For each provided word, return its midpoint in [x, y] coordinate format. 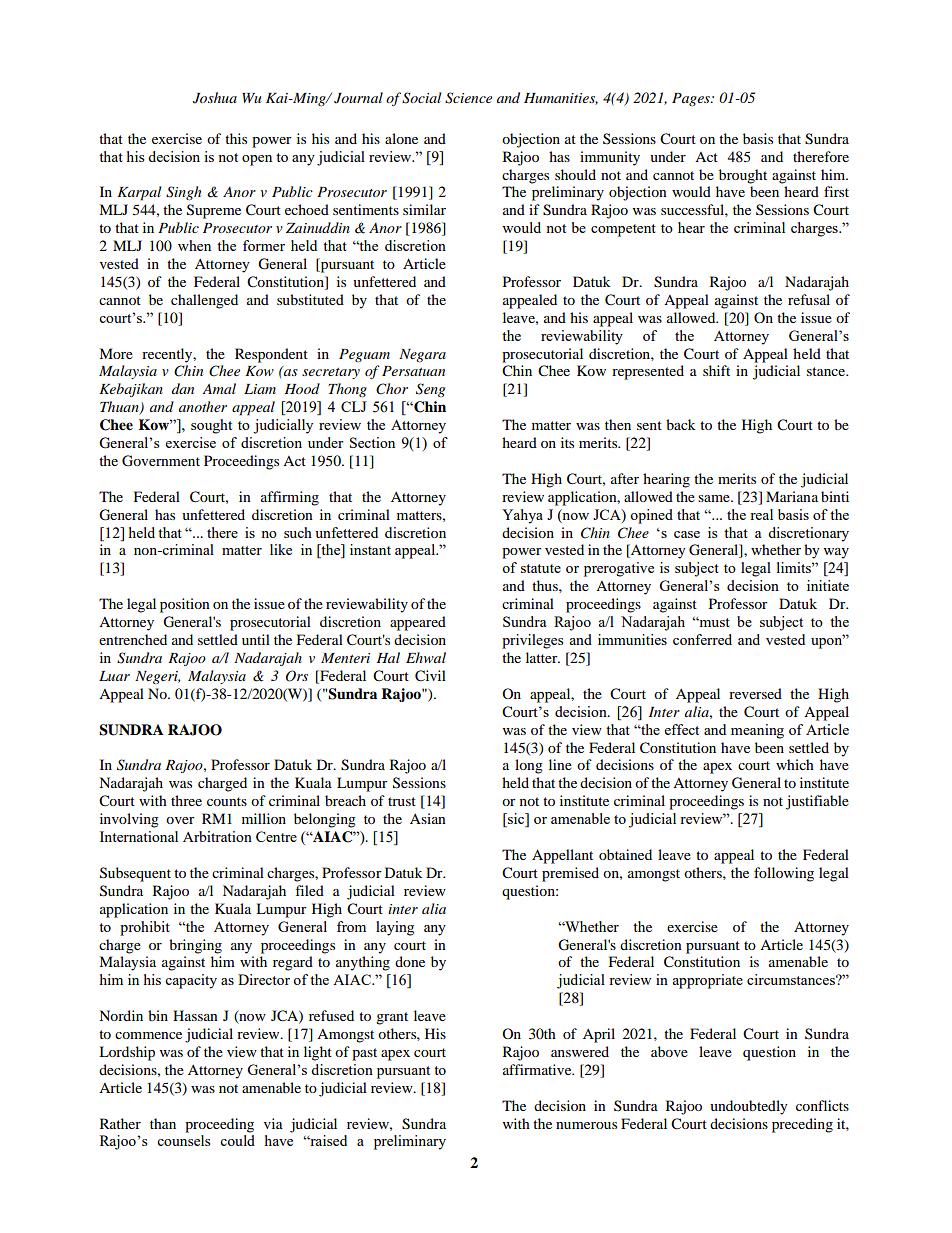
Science [468, 98]
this [236, 138]
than [163, 1123]
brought [743, 176]
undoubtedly [749, 1107]
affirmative [538, 1069]
